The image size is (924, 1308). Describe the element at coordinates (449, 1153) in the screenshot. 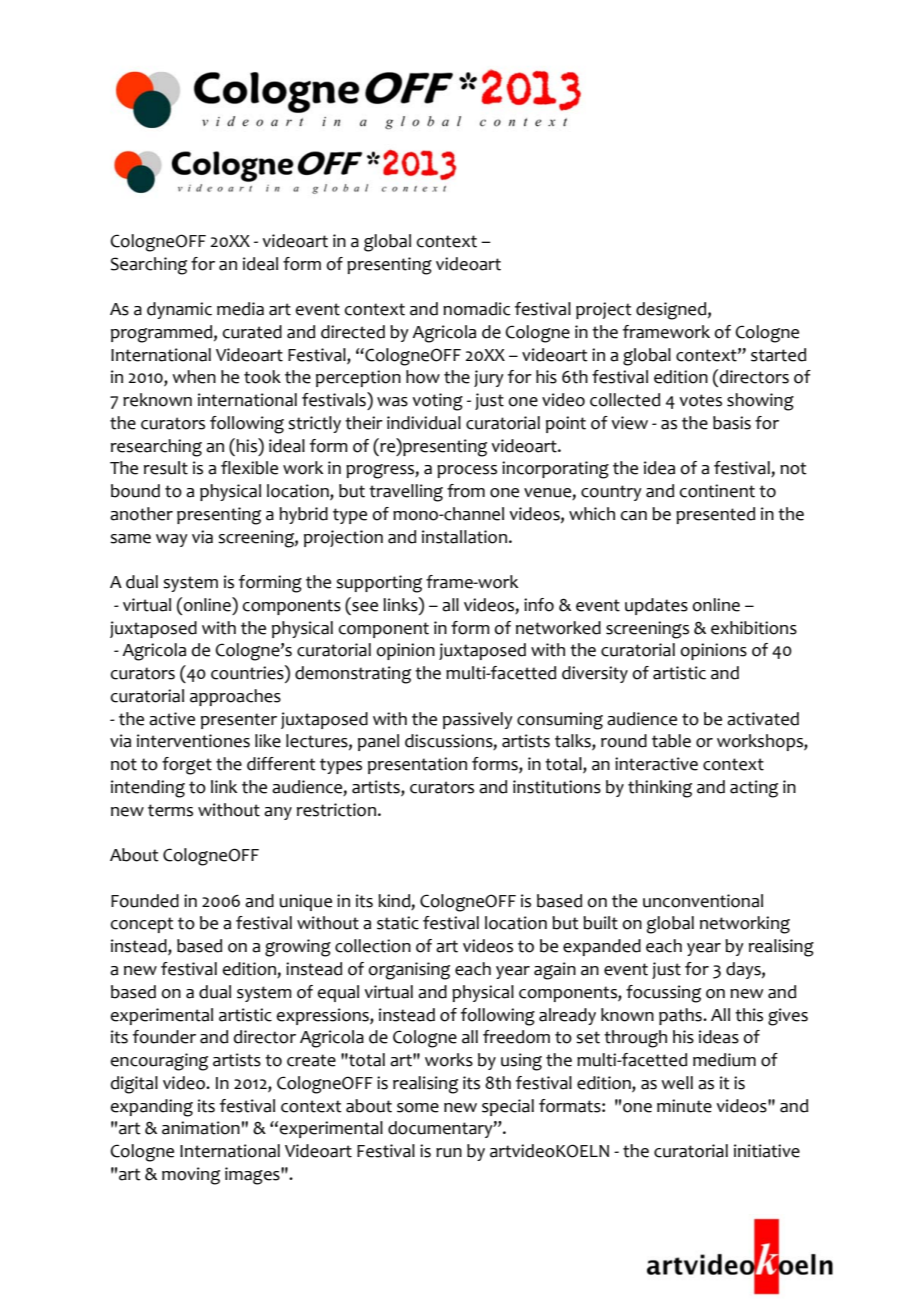

I see `run` at that location.
